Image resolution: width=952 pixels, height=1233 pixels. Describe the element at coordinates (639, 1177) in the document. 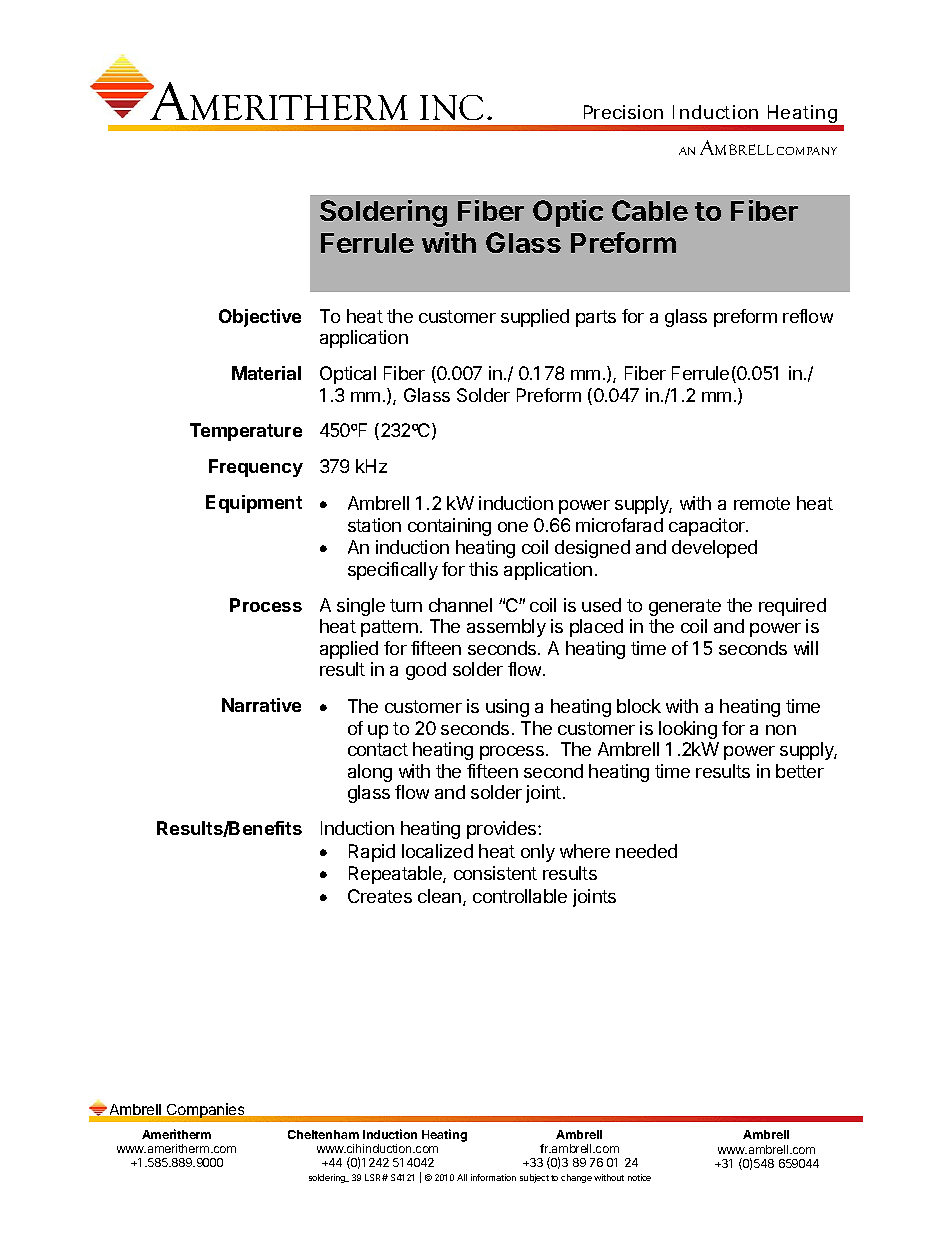

I see `notice` at that location.
